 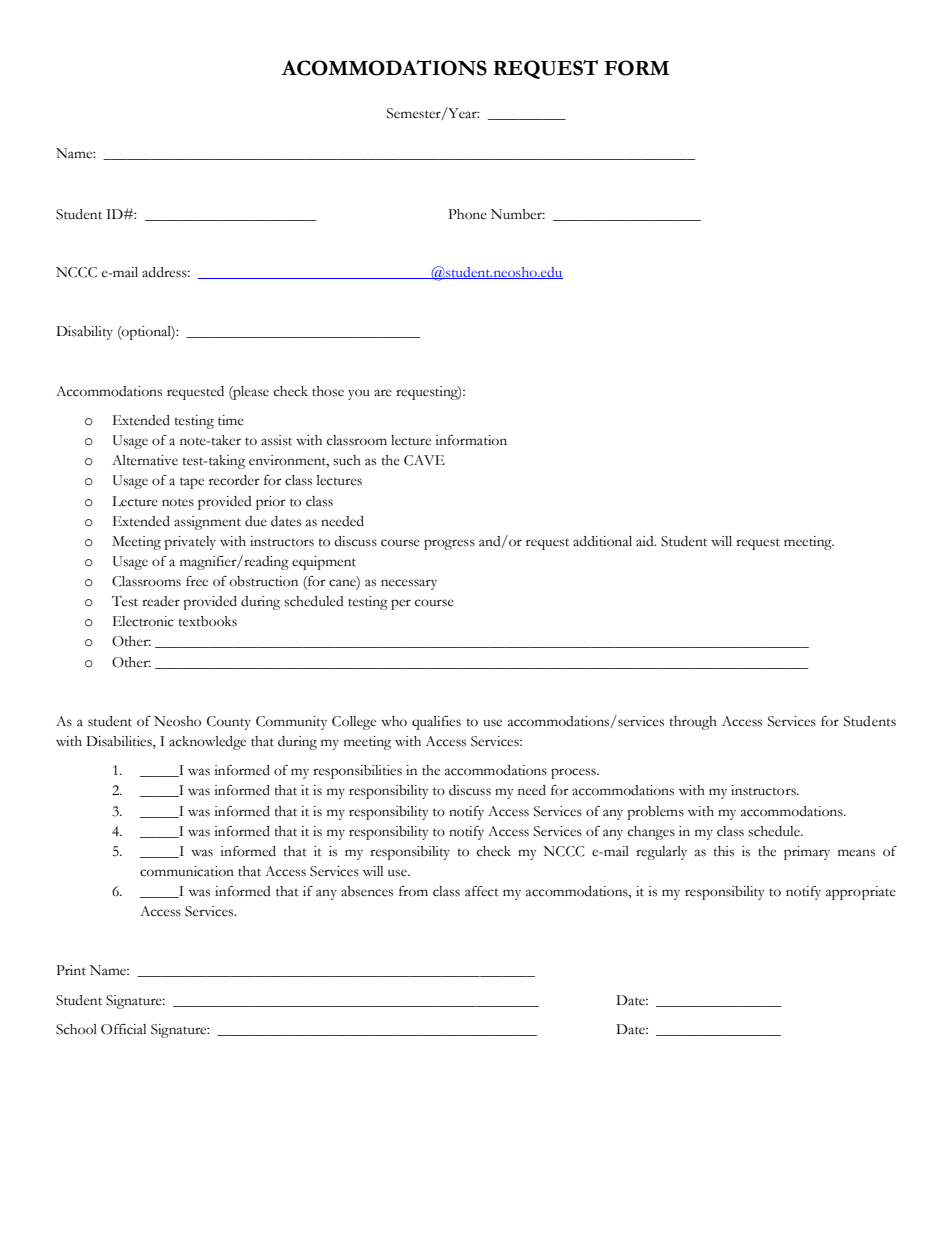 I want to click on Disability, so click(x=84, y=333).
